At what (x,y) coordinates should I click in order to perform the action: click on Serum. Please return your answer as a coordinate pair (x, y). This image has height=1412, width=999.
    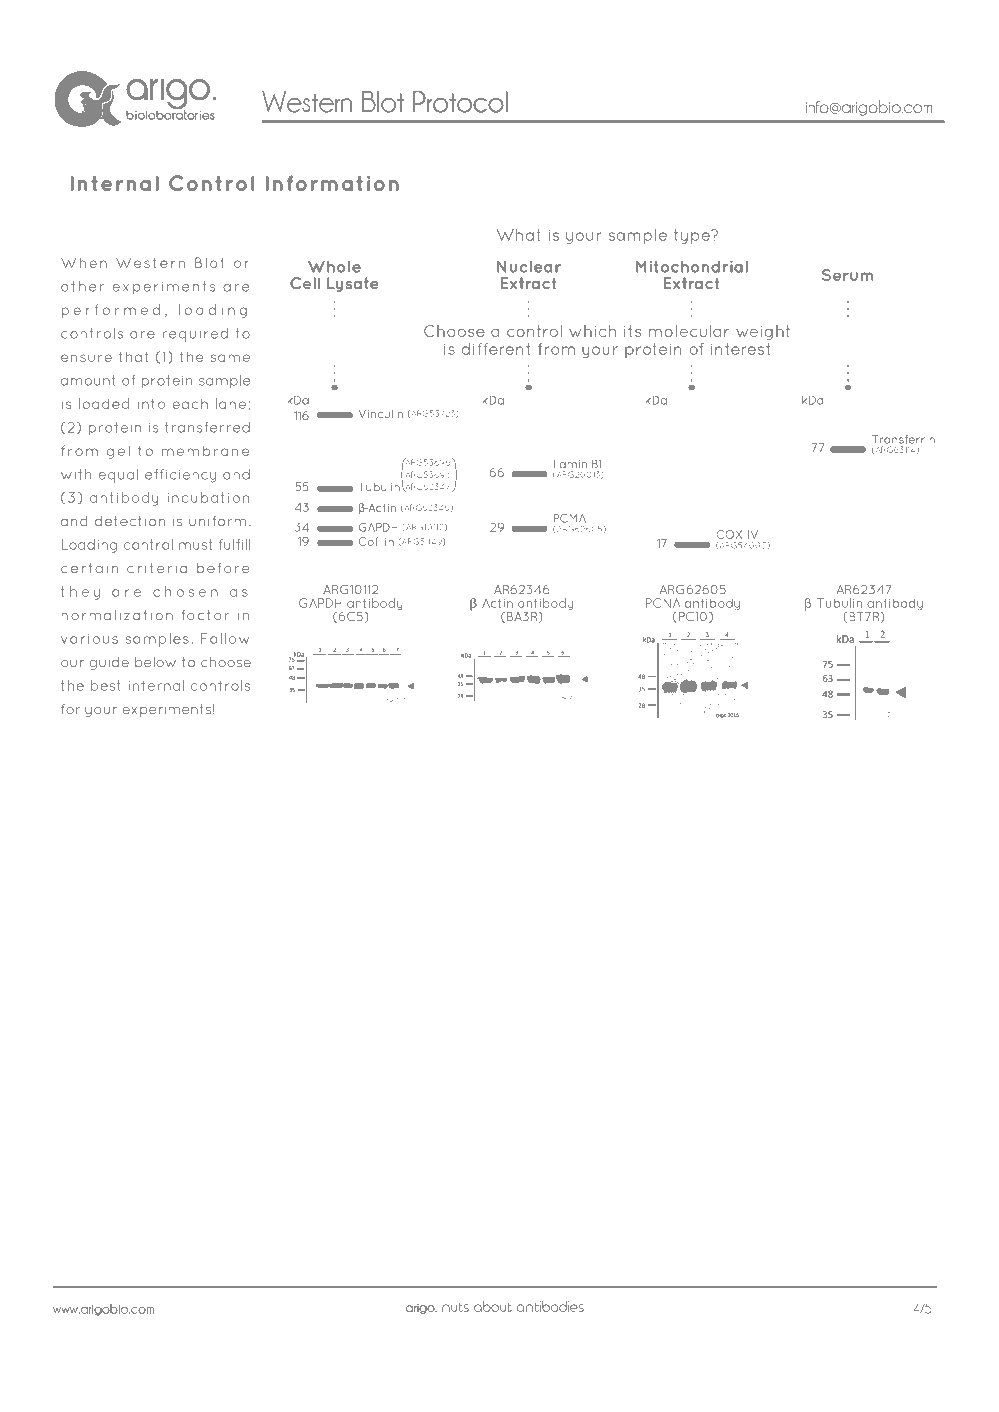
    Looking at the image, I should click on (847, 275).
